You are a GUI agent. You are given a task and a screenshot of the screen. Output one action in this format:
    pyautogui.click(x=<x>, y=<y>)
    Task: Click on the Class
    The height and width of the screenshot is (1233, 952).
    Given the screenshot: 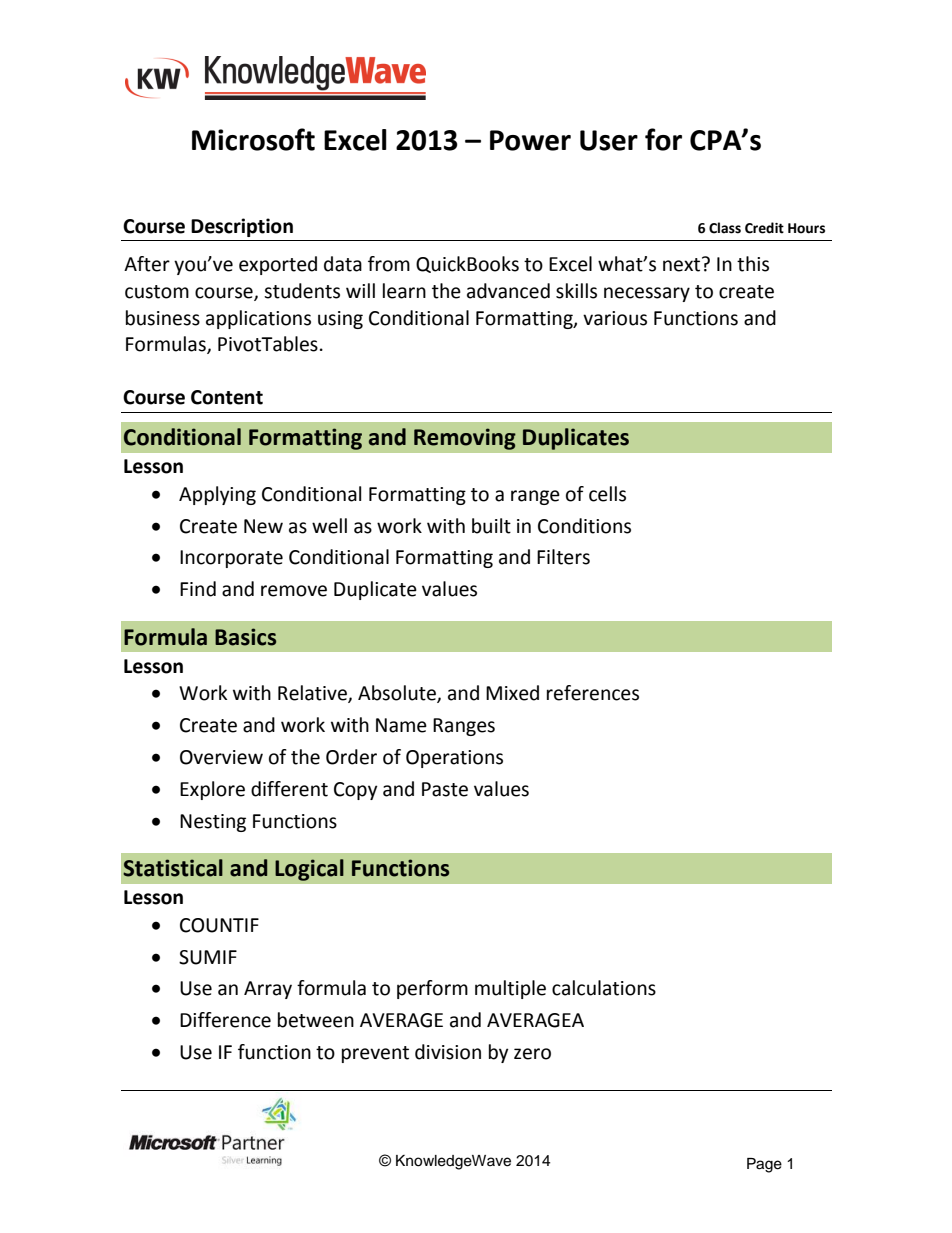 What is the action you would take?
    pyautogui.click(x=725, y=228)
